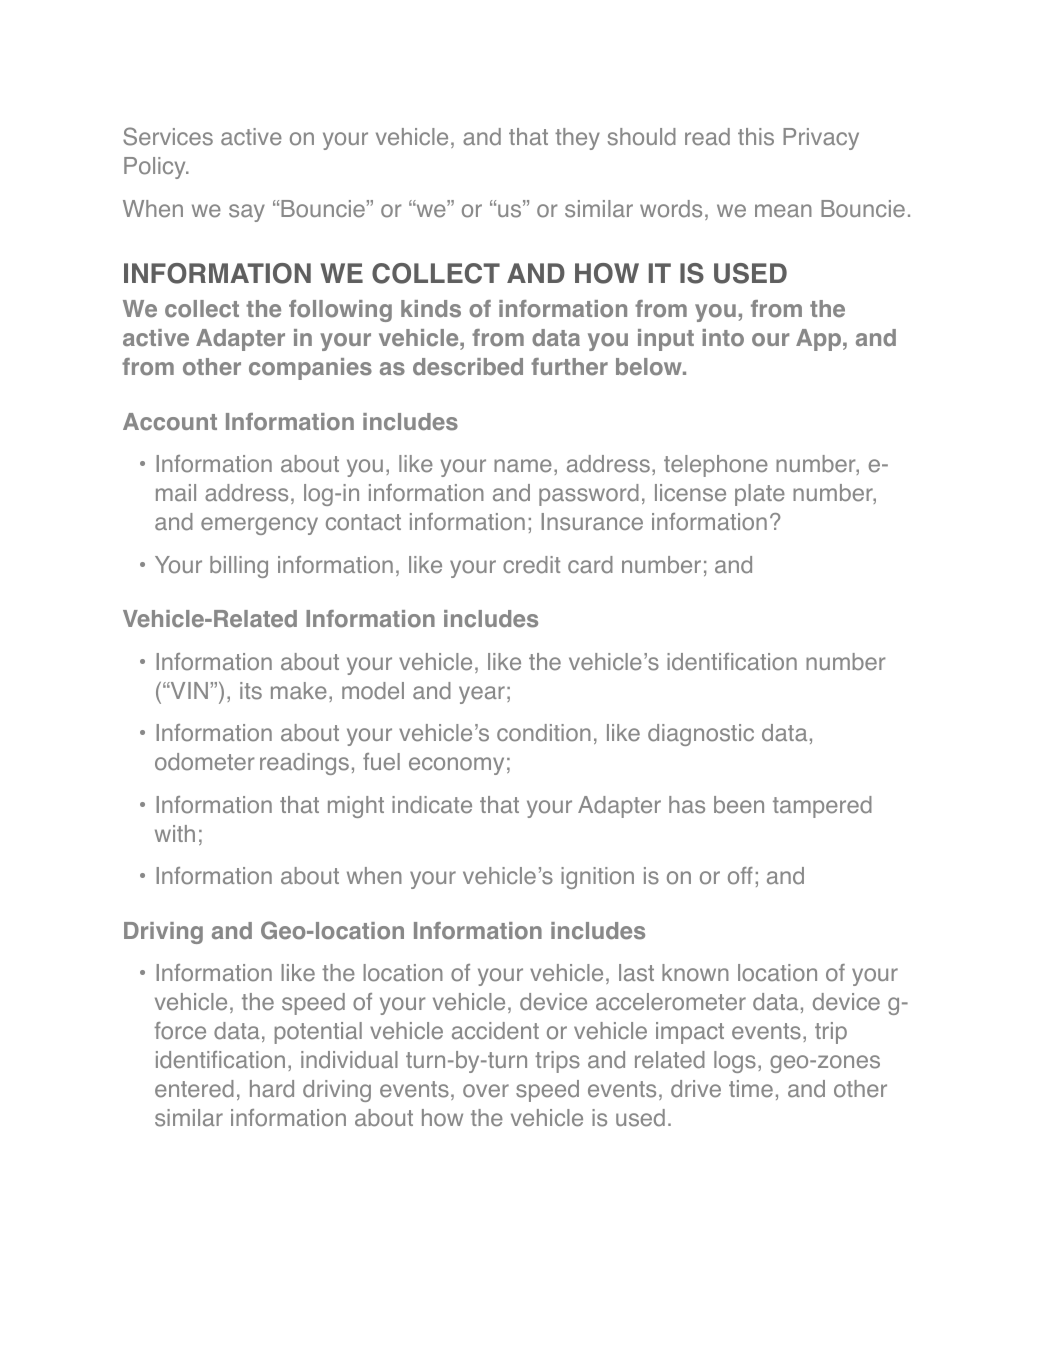 This document has height=1348, width=1041. I want to click on over, so click(486, 1091).
